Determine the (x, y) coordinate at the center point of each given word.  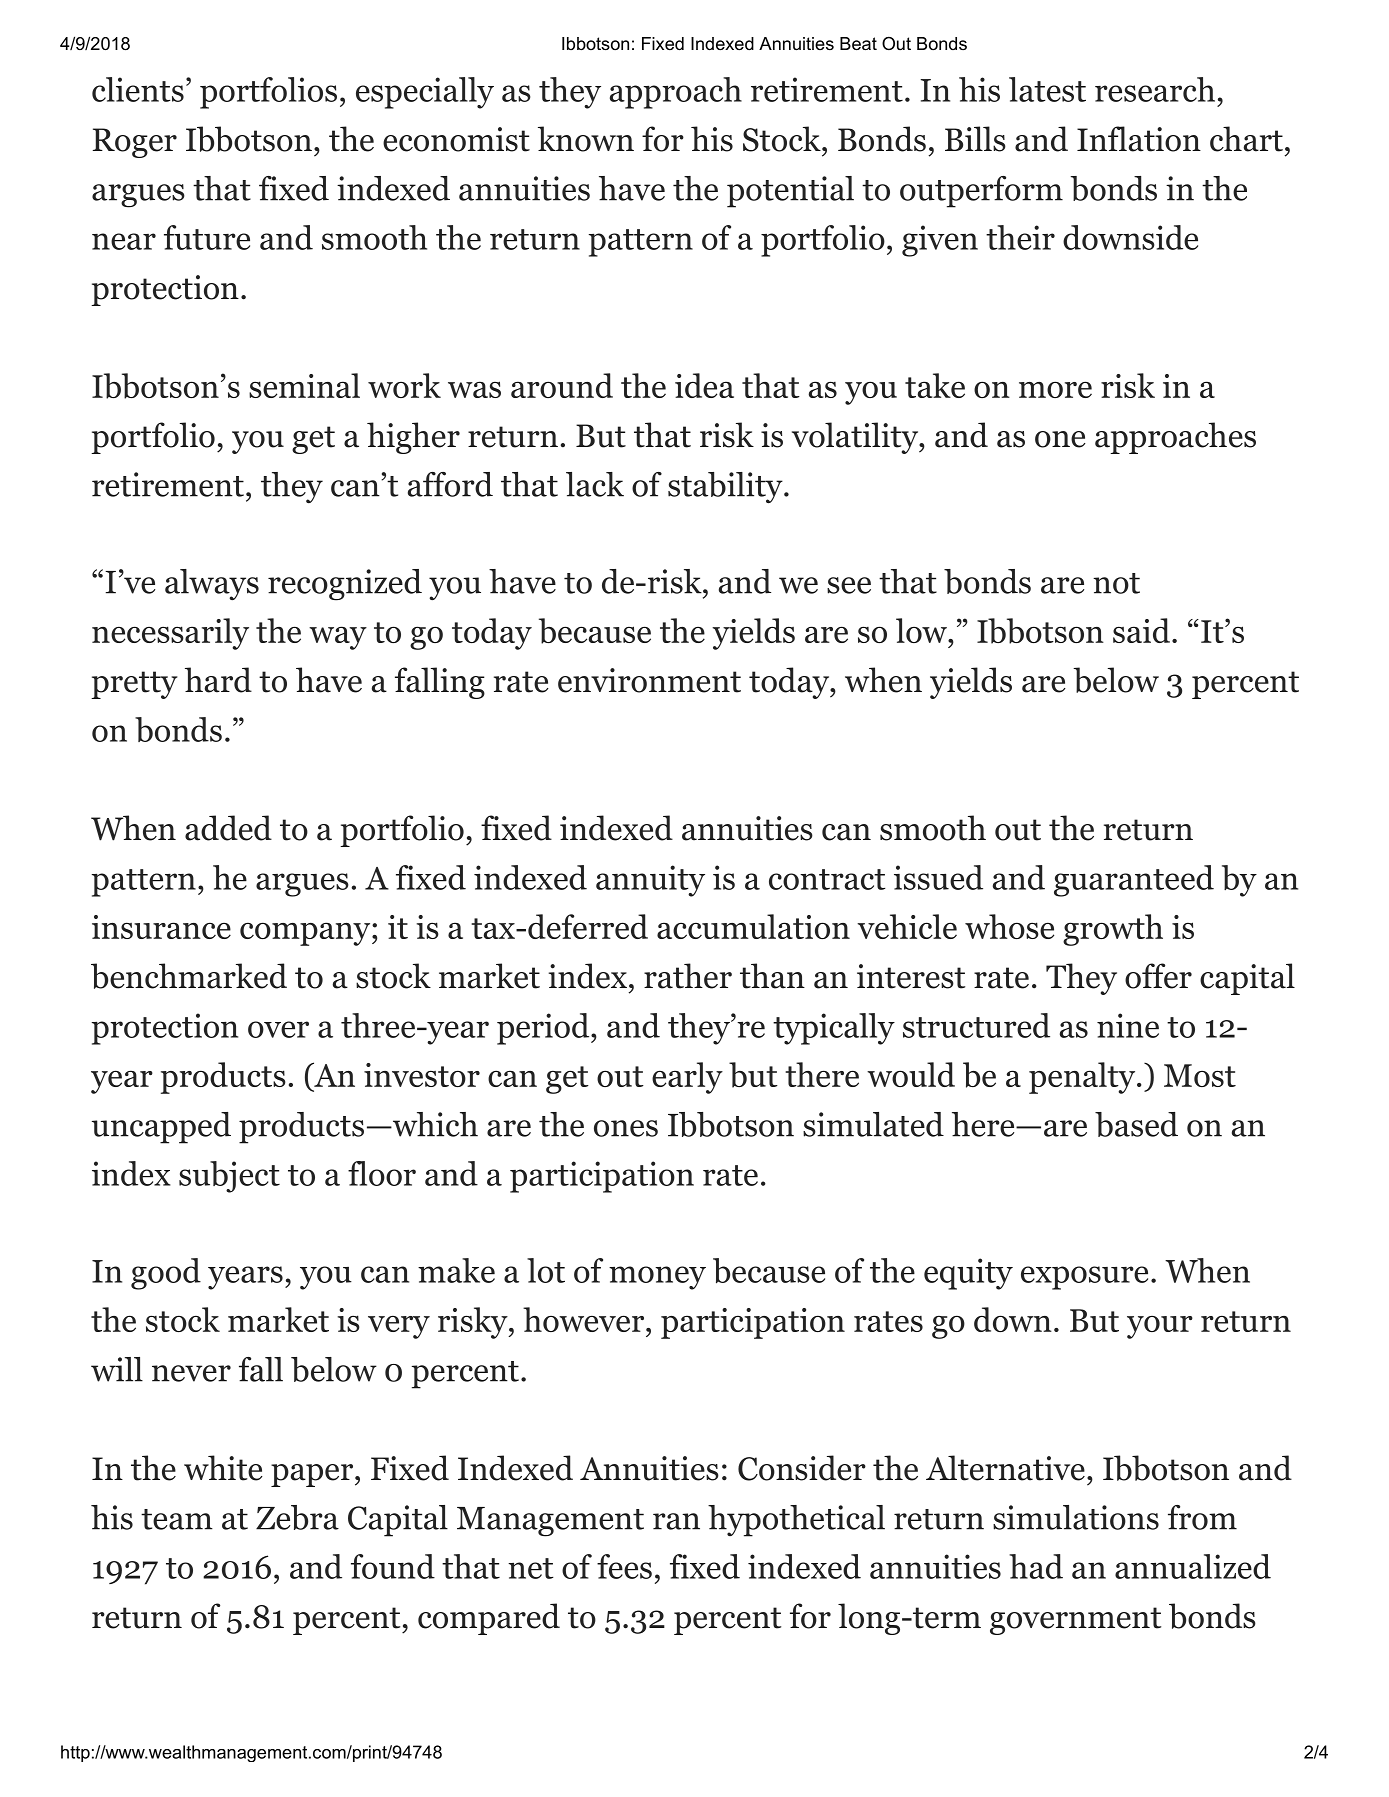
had (1036, 1566)
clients (138, 89)
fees (624, 1566)
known (586, 139)
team (177, 1519)
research (1155, 89)
